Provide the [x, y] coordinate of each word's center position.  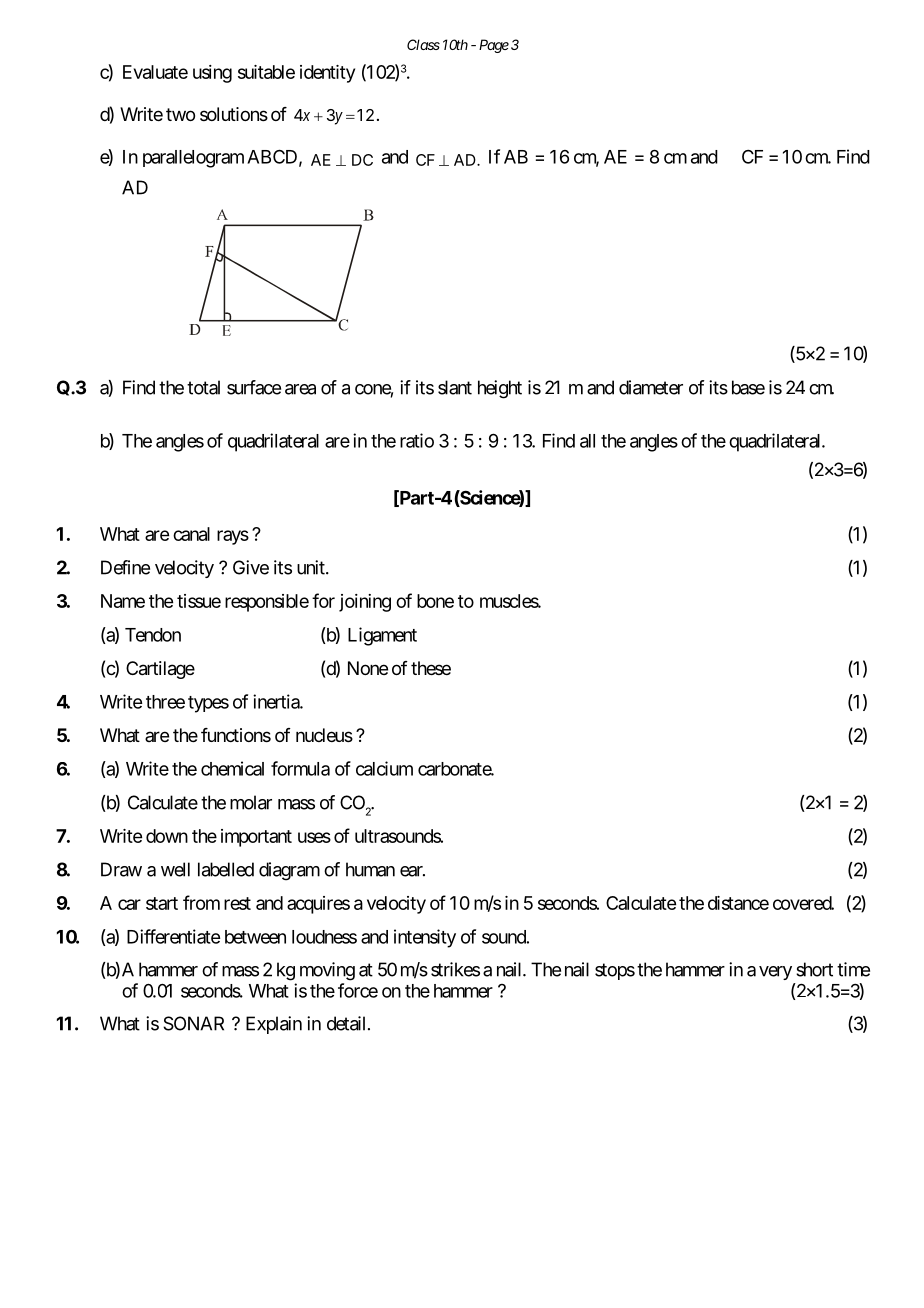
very [775, 973]
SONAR [193, 1023]
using [212, 74]
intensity [425, 938]
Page [494, 46]
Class [423, 44]
